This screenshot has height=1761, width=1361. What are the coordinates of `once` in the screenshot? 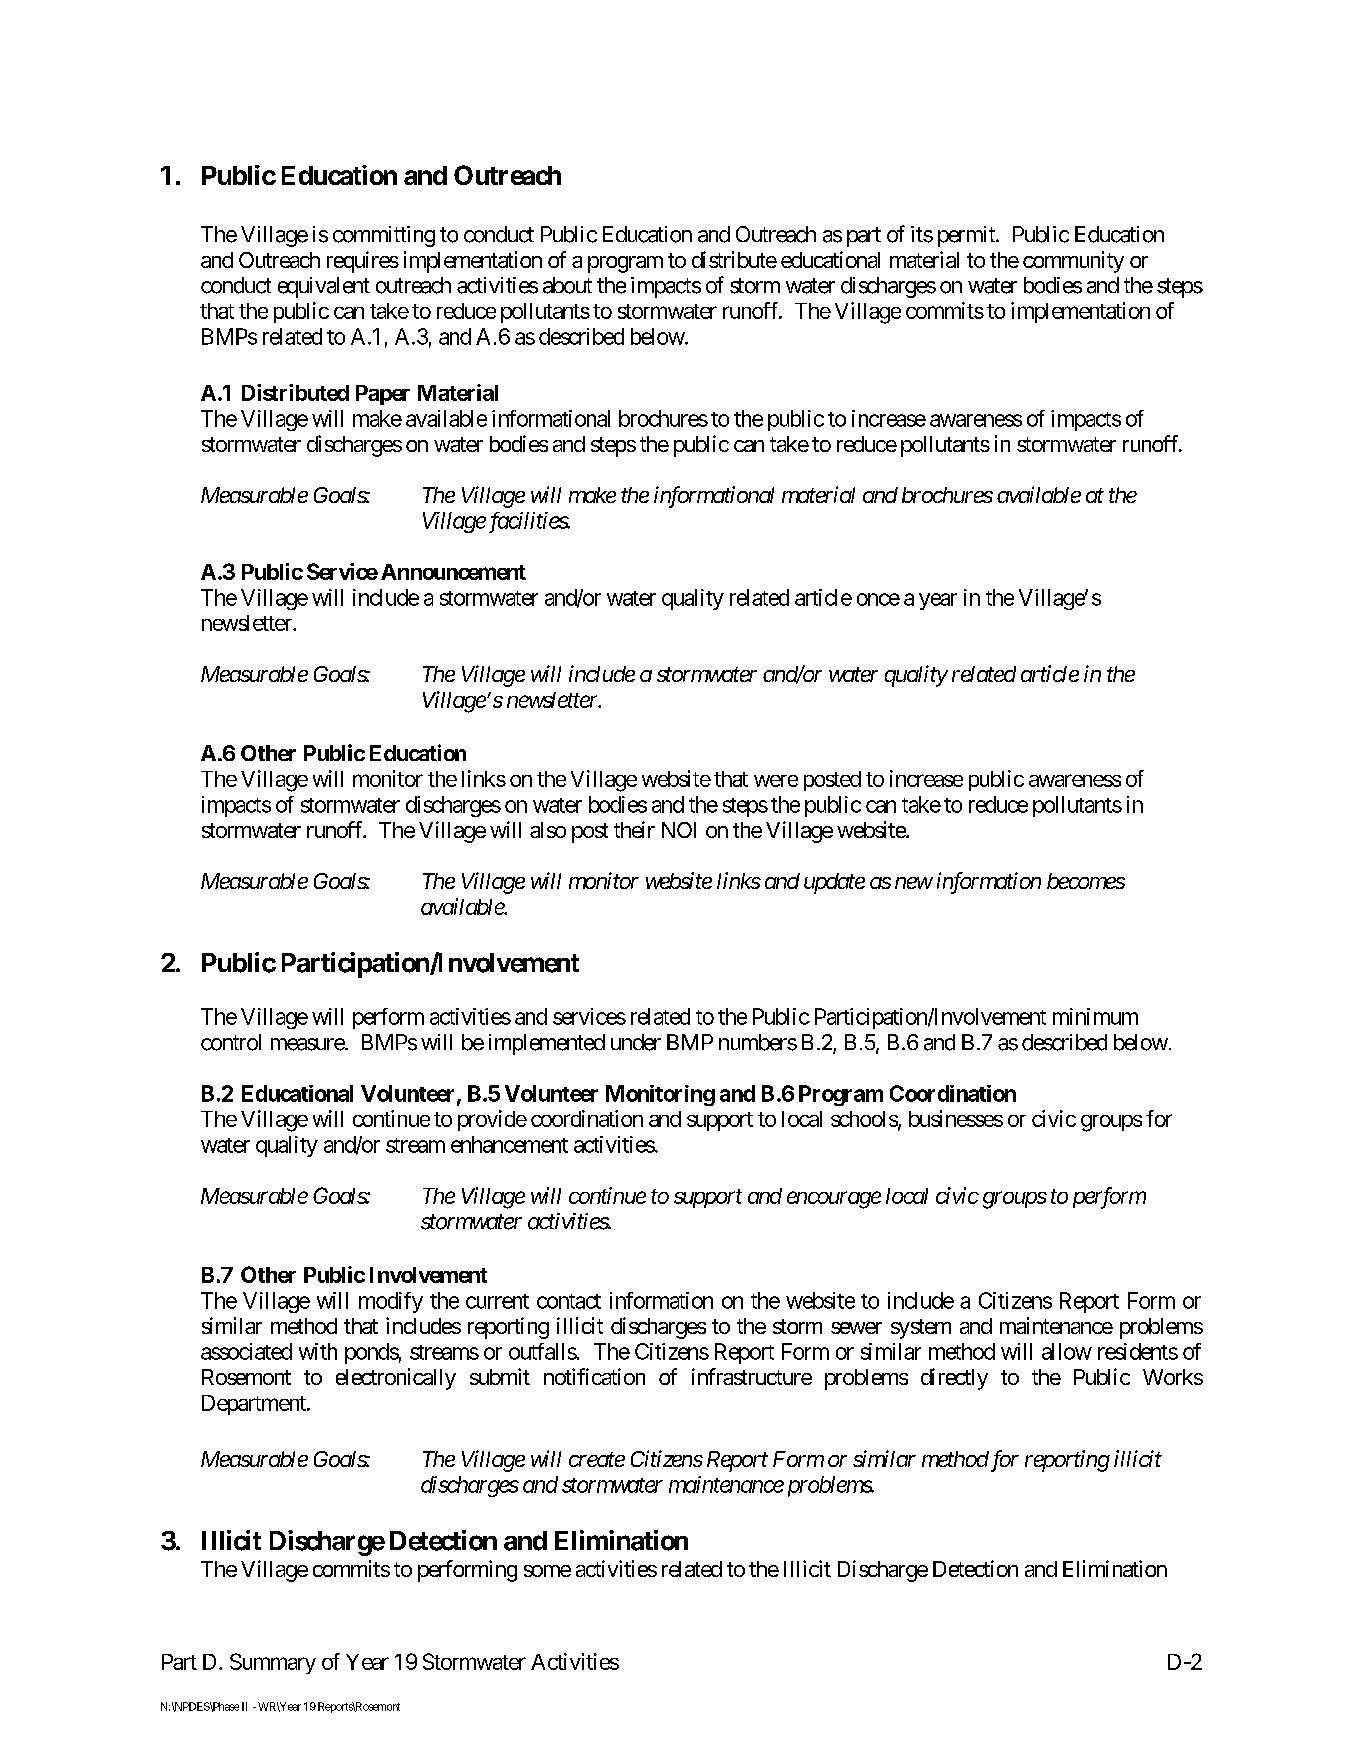 It's located at (878, 599).
